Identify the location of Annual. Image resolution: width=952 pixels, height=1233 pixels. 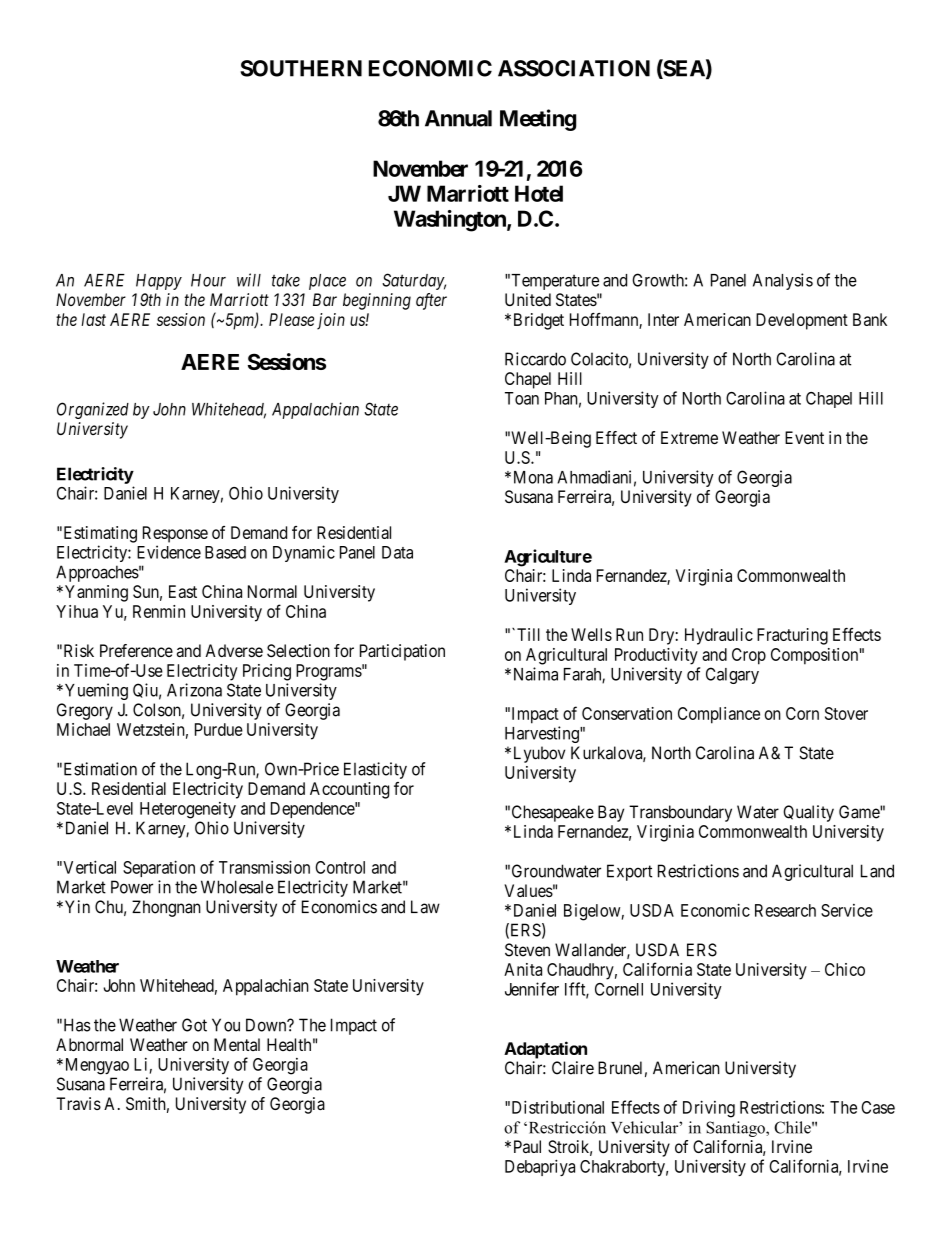
(458, 118).
